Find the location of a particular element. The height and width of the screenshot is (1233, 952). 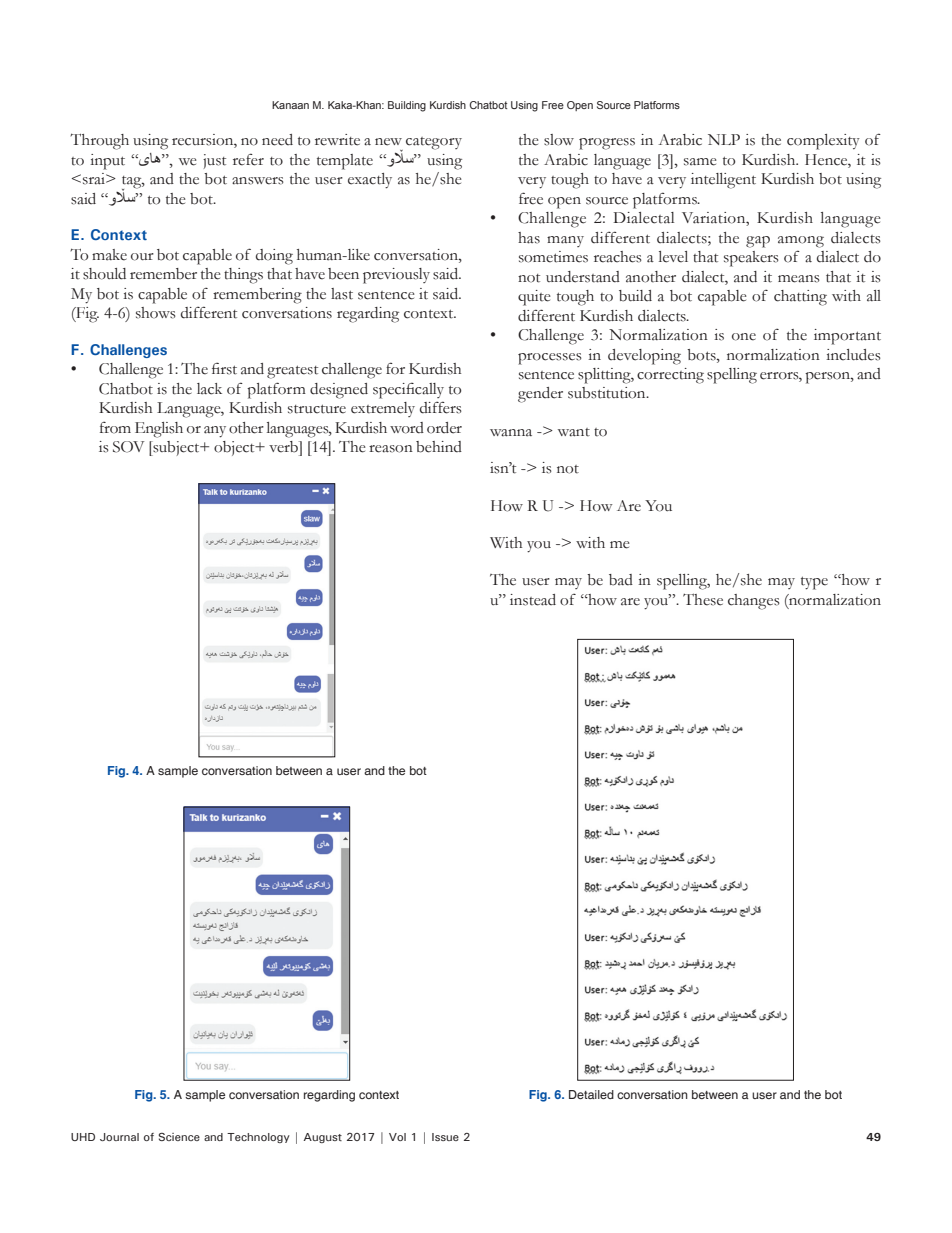

Journal is located at coordinates (119, 1137).
